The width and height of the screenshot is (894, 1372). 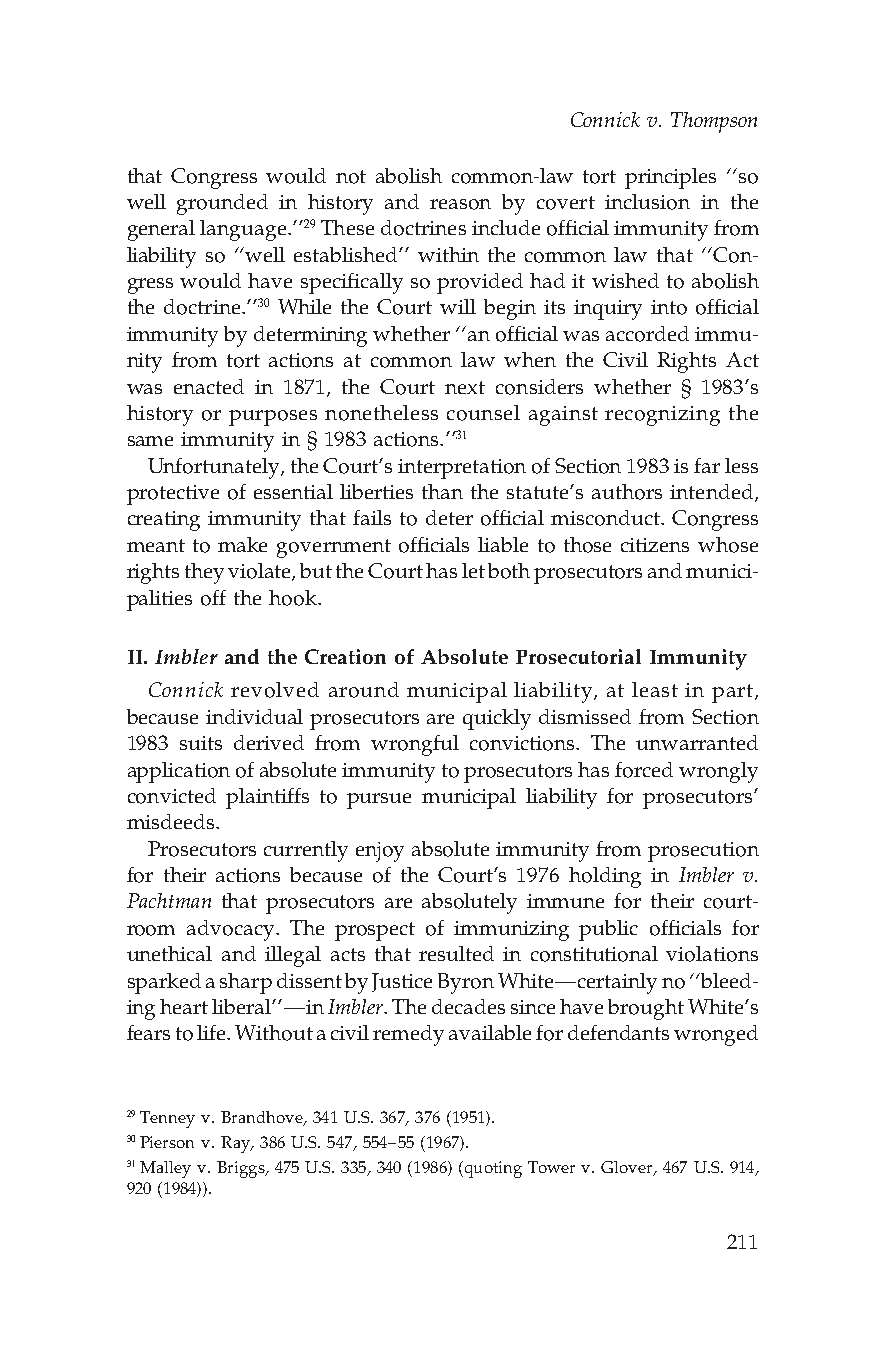 I want to click on least, so click(x=655, y=689).
